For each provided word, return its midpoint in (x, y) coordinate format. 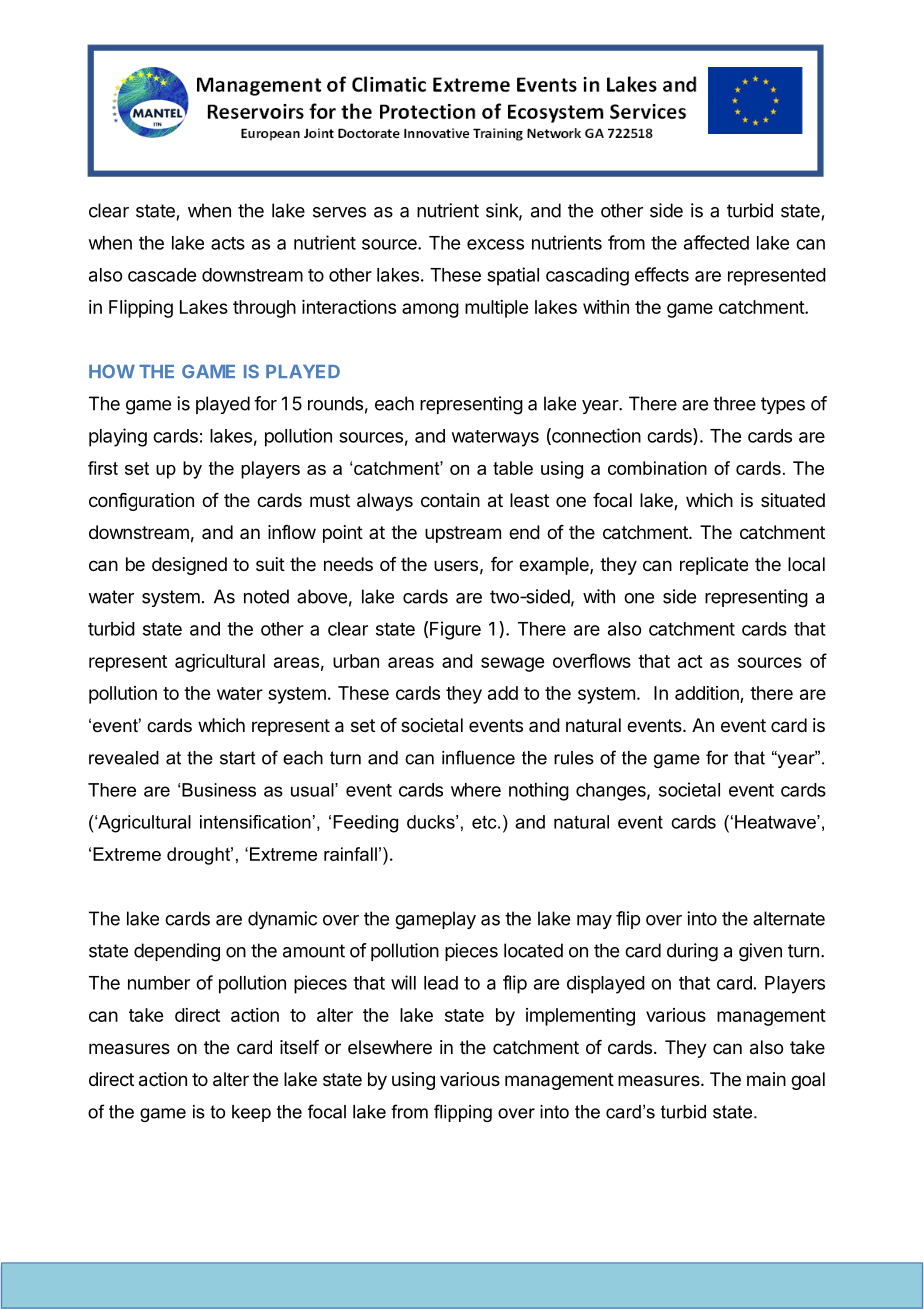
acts (228, 243)
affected (716, 242)
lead (441, 983)
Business (219, 790)
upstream (463, 534)
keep (251, 1113)
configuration (141, 502)
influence (478, 757)
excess (495, 244)
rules (574, 758)
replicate (714, 566)
